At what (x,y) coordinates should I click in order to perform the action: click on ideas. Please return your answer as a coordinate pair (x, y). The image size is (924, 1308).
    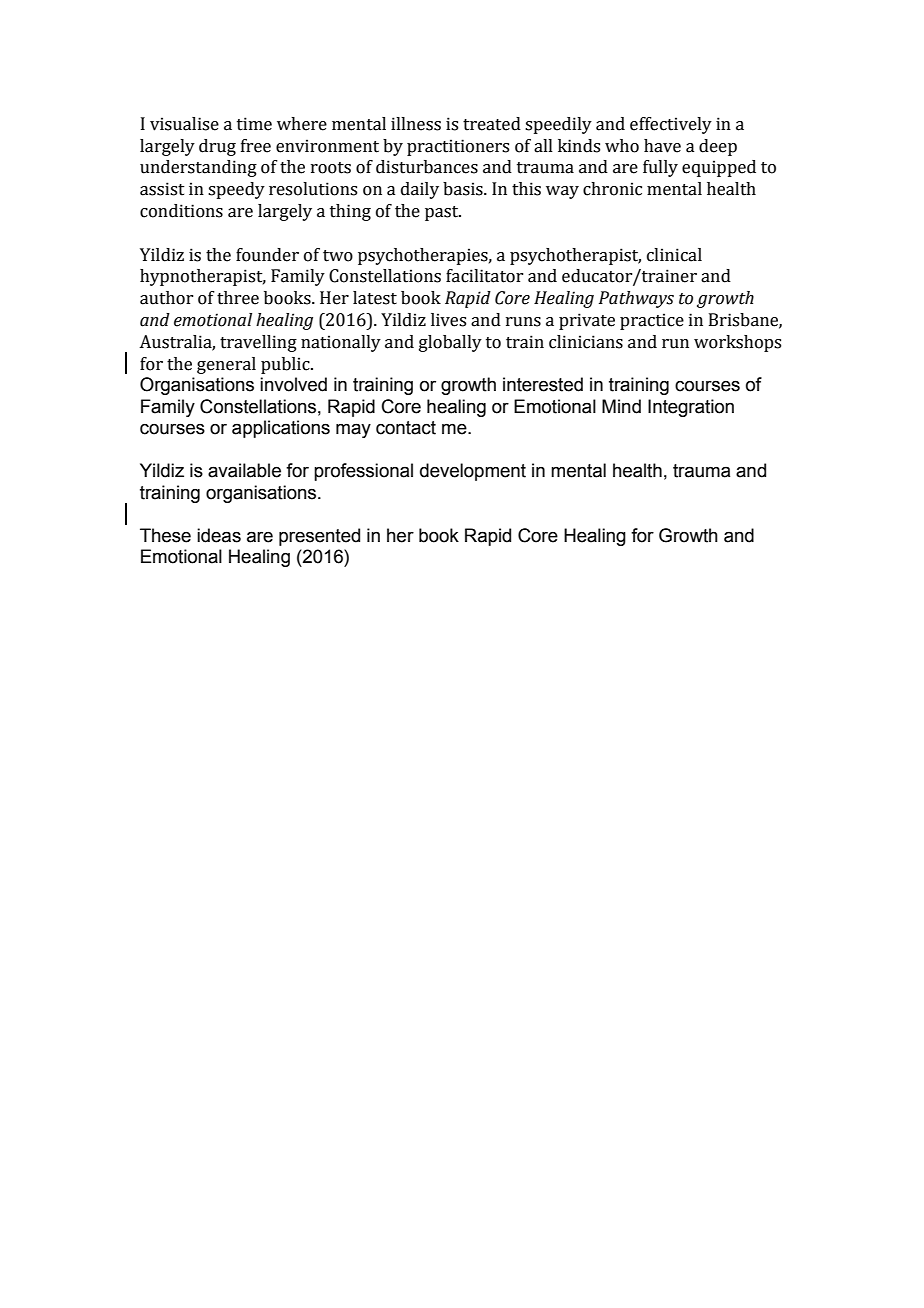
    Looking at the image, I should click on (219, 535).
